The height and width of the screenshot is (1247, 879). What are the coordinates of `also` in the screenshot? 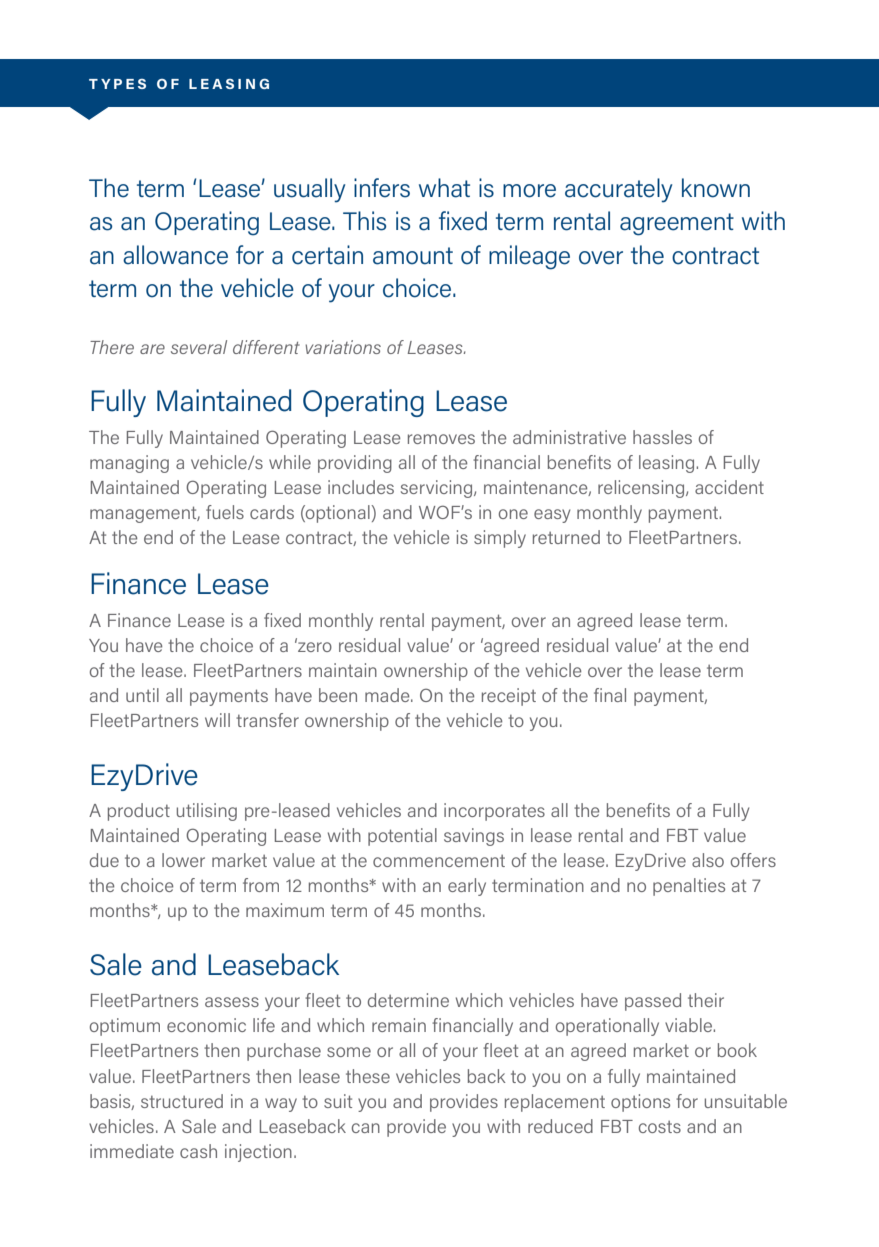 It's located at (708, 860).
